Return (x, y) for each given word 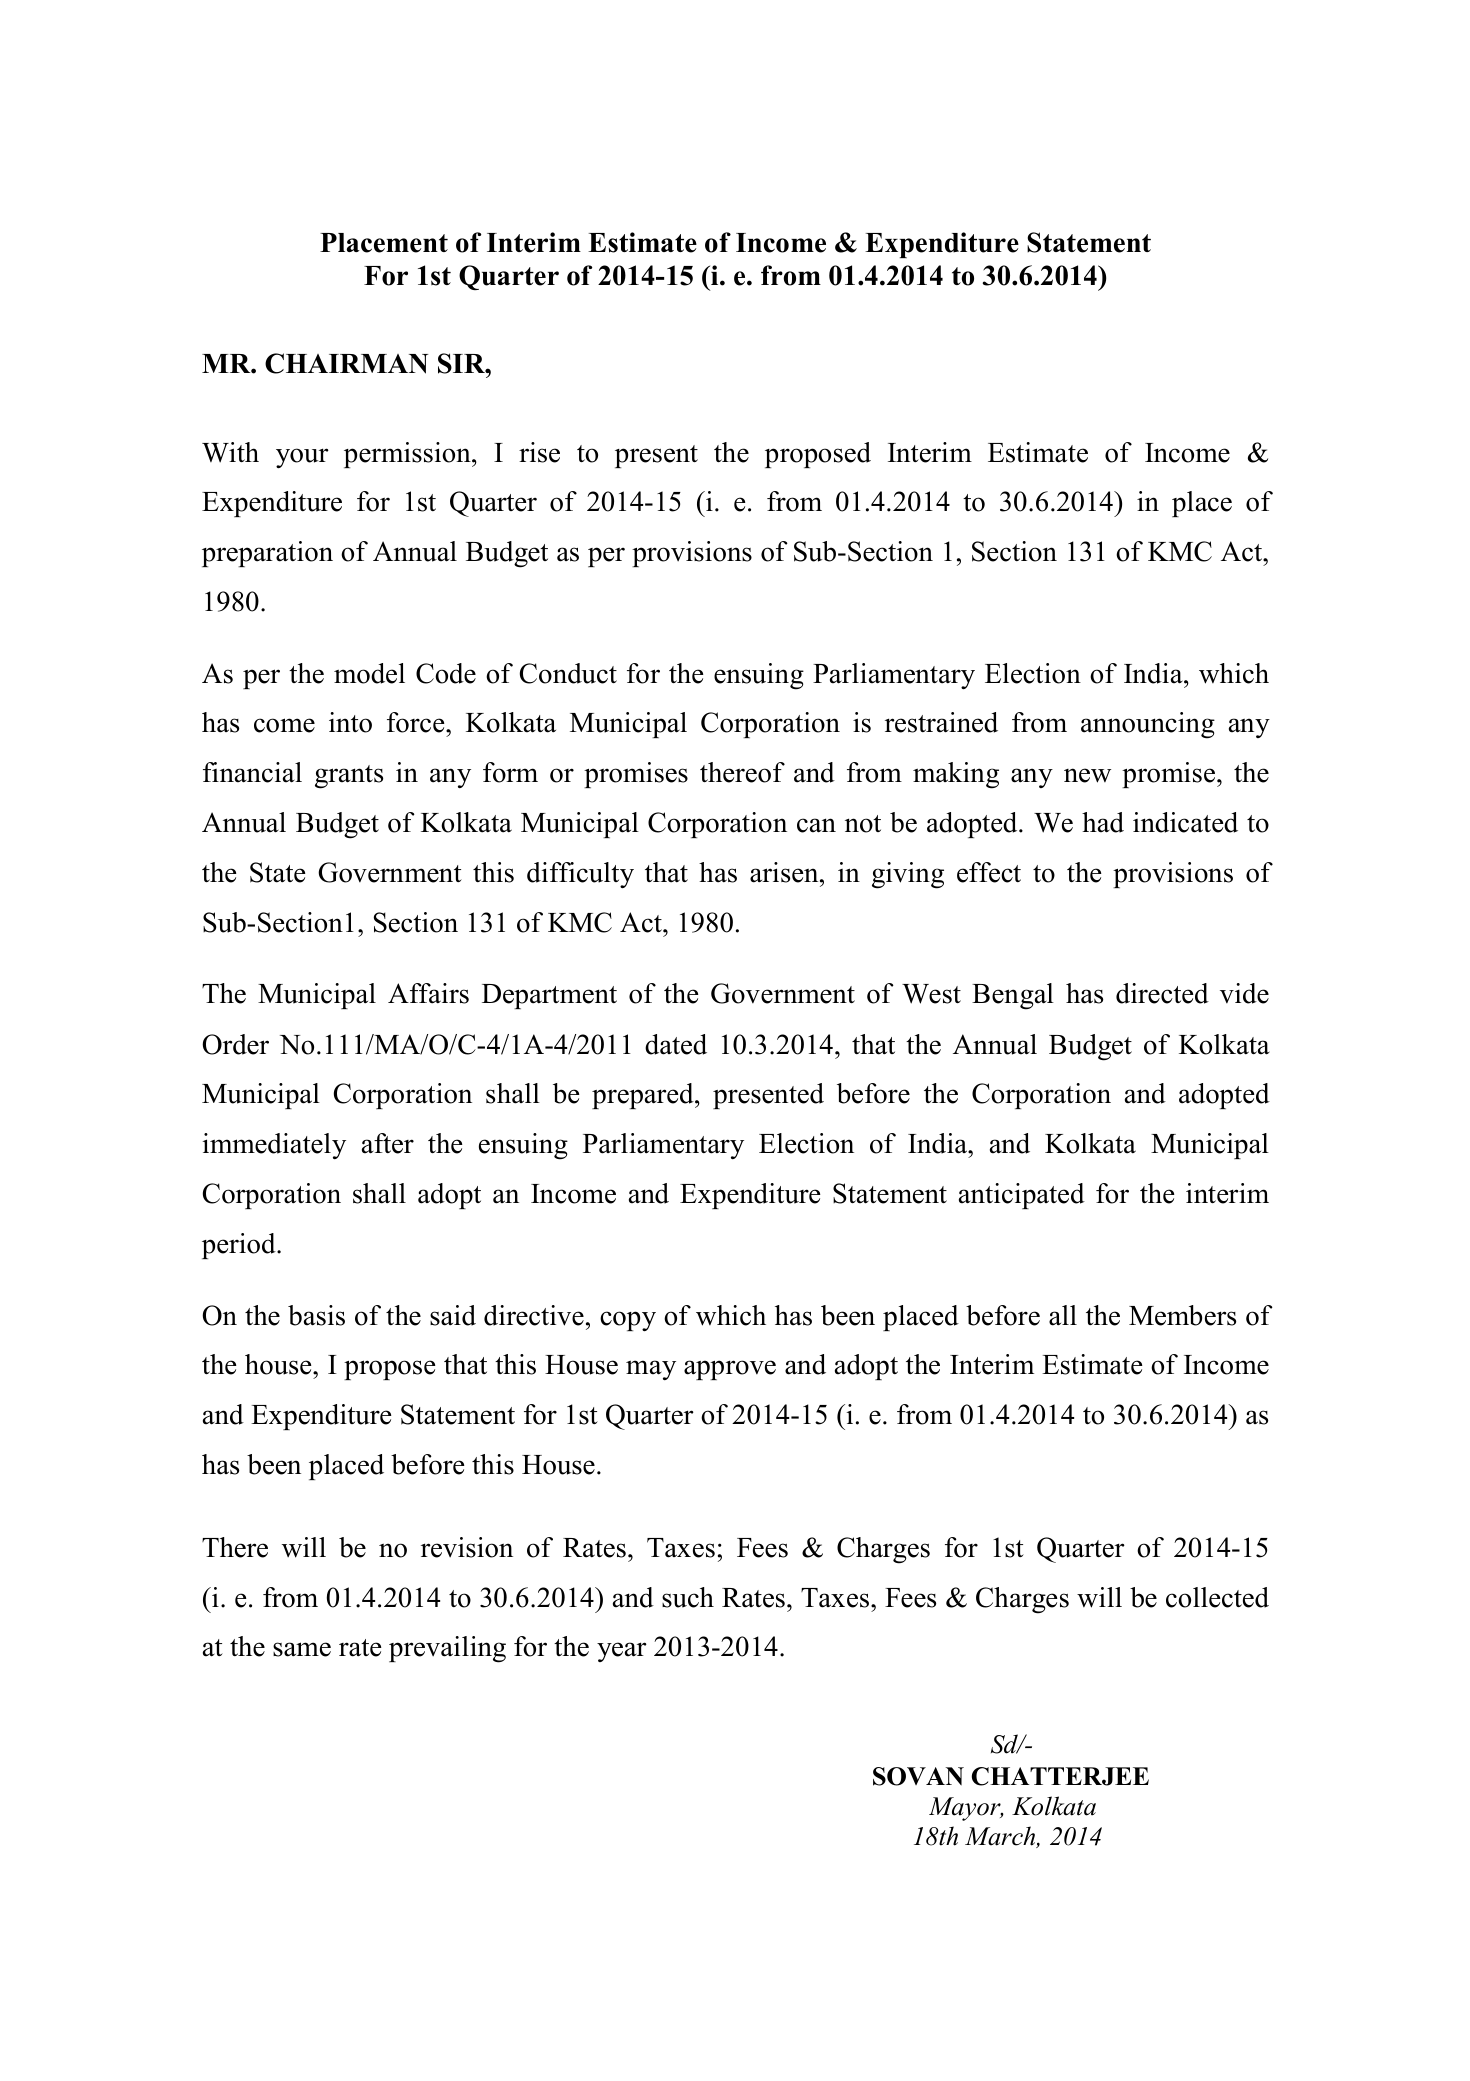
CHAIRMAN (346, 363)
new (1087, 775)
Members (1182, 1315)
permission (408, 455)
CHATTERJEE (1060, 1776)
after (388, 1143)
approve (730, 1370)
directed (1162, 993)
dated (676, 1044)
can (816, 825)
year (622, 1652)
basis (316, 1315)
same (302, 1649)
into (350, 722)
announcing (1148, 725)
